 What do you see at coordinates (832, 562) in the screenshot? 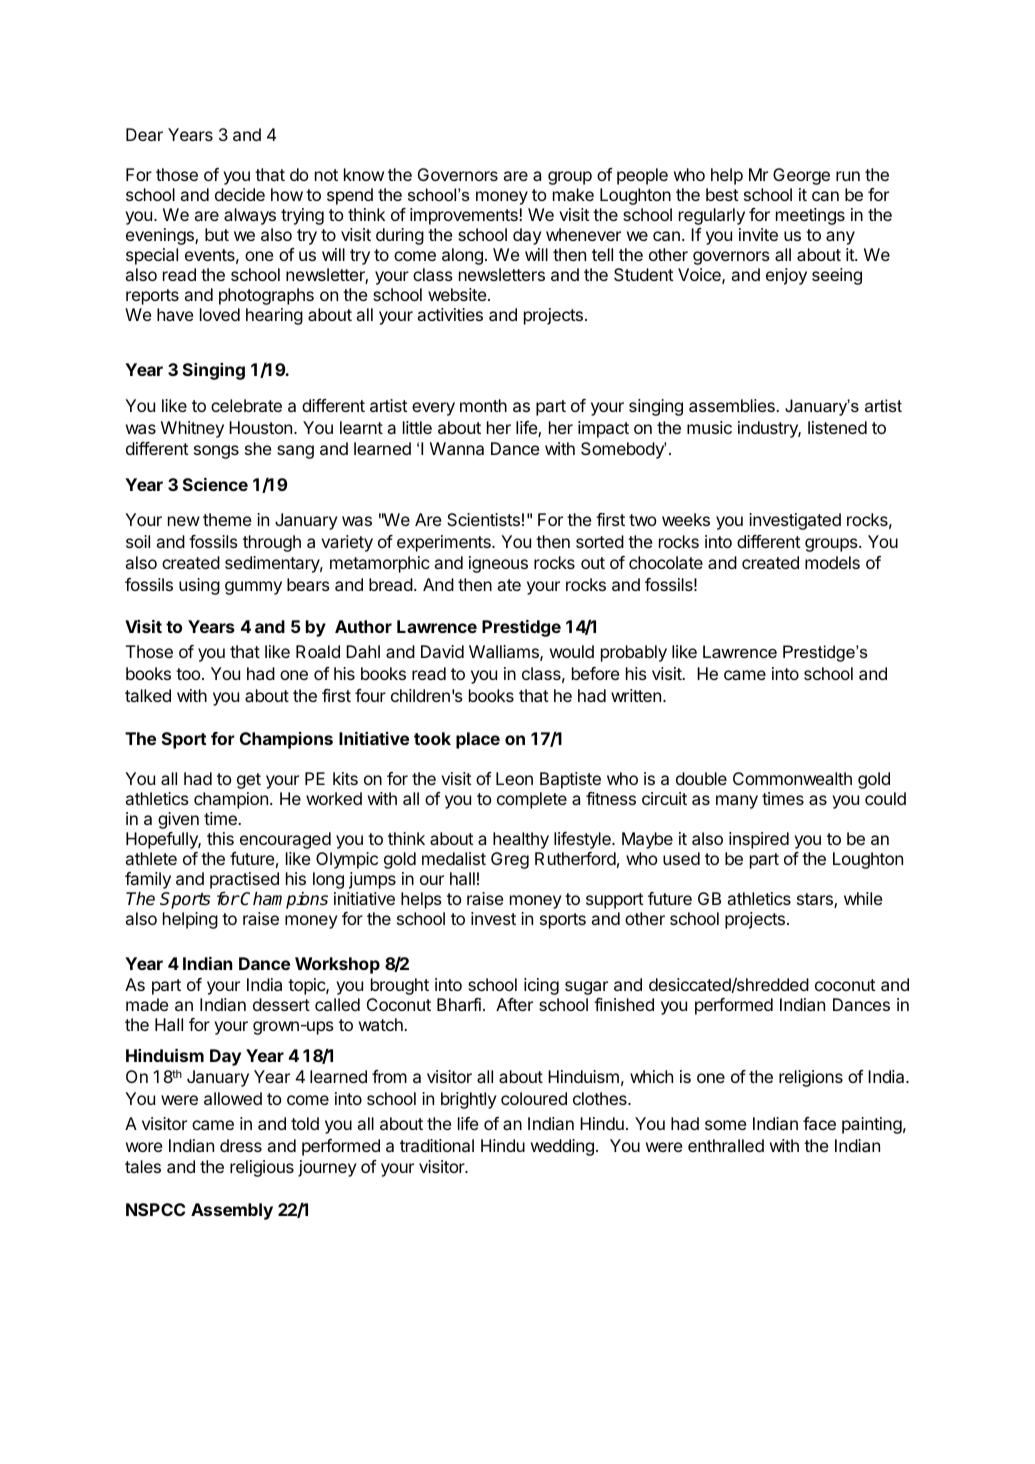
I see `models` at bounding box center [832, 562].
